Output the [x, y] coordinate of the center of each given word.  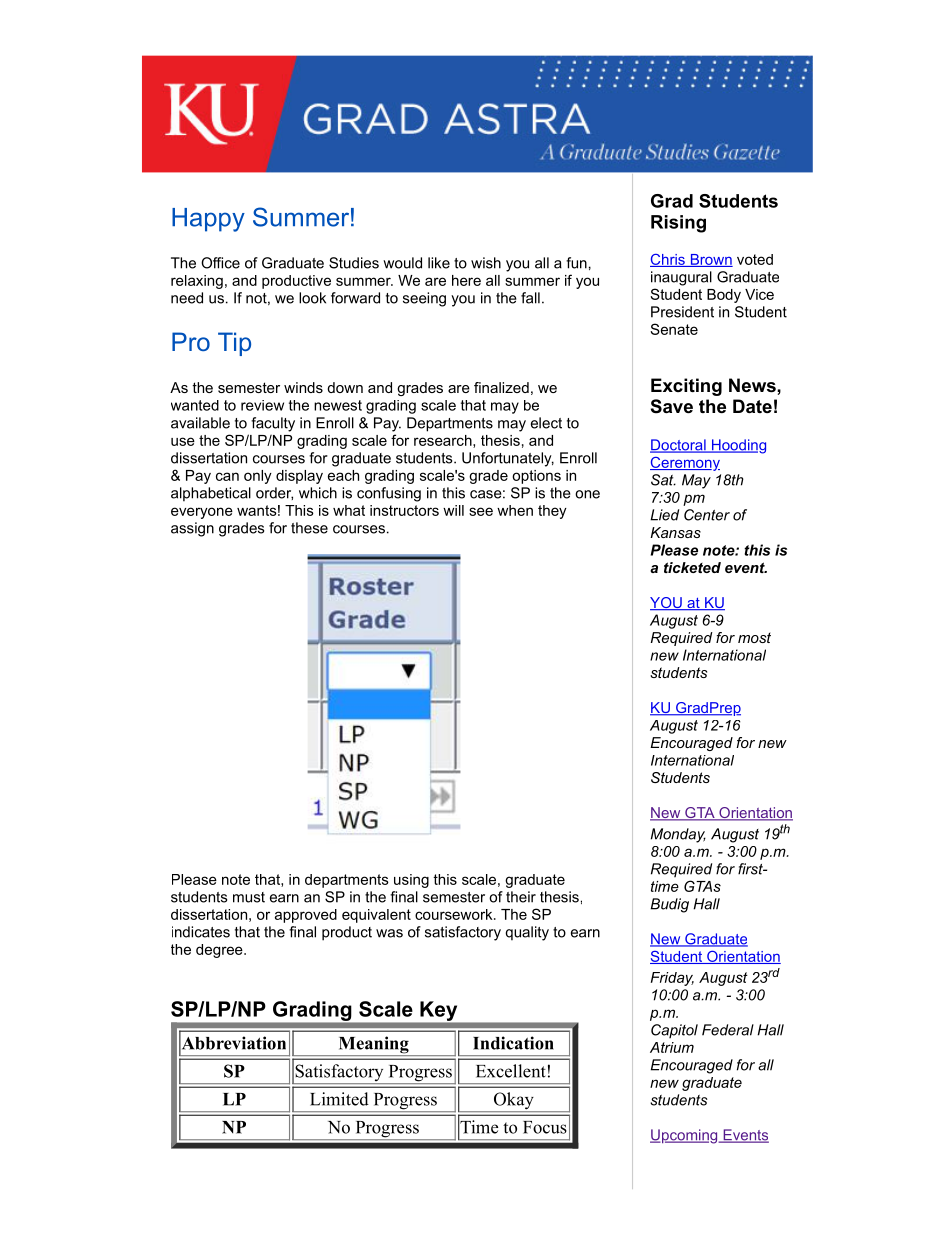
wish [486, 263]
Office [220, 263]
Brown [710, 260]
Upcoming [685, 1136]
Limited [339, 1099]
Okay [513, 1102]
